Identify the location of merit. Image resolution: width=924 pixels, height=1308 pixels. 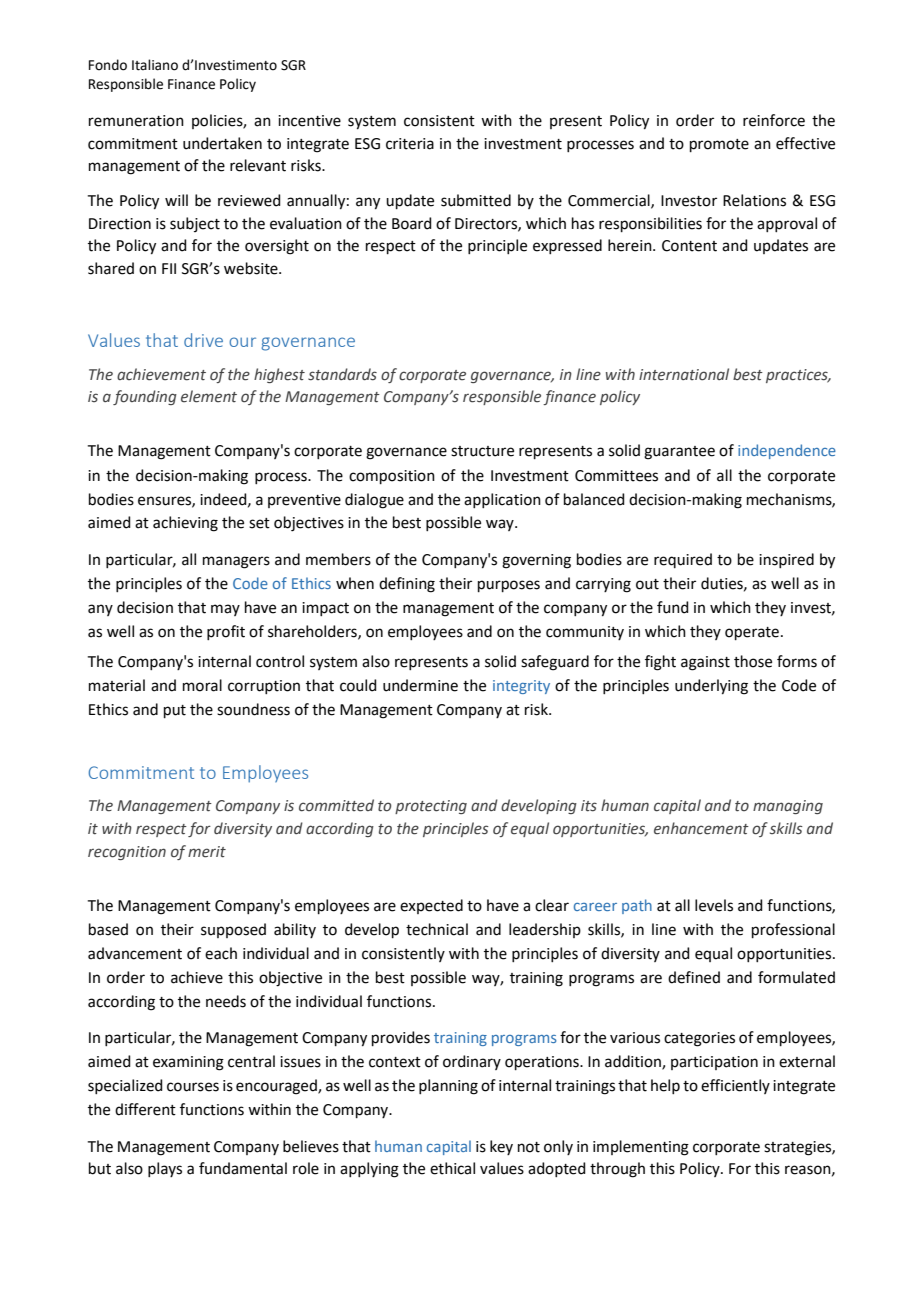
(207, 852).
